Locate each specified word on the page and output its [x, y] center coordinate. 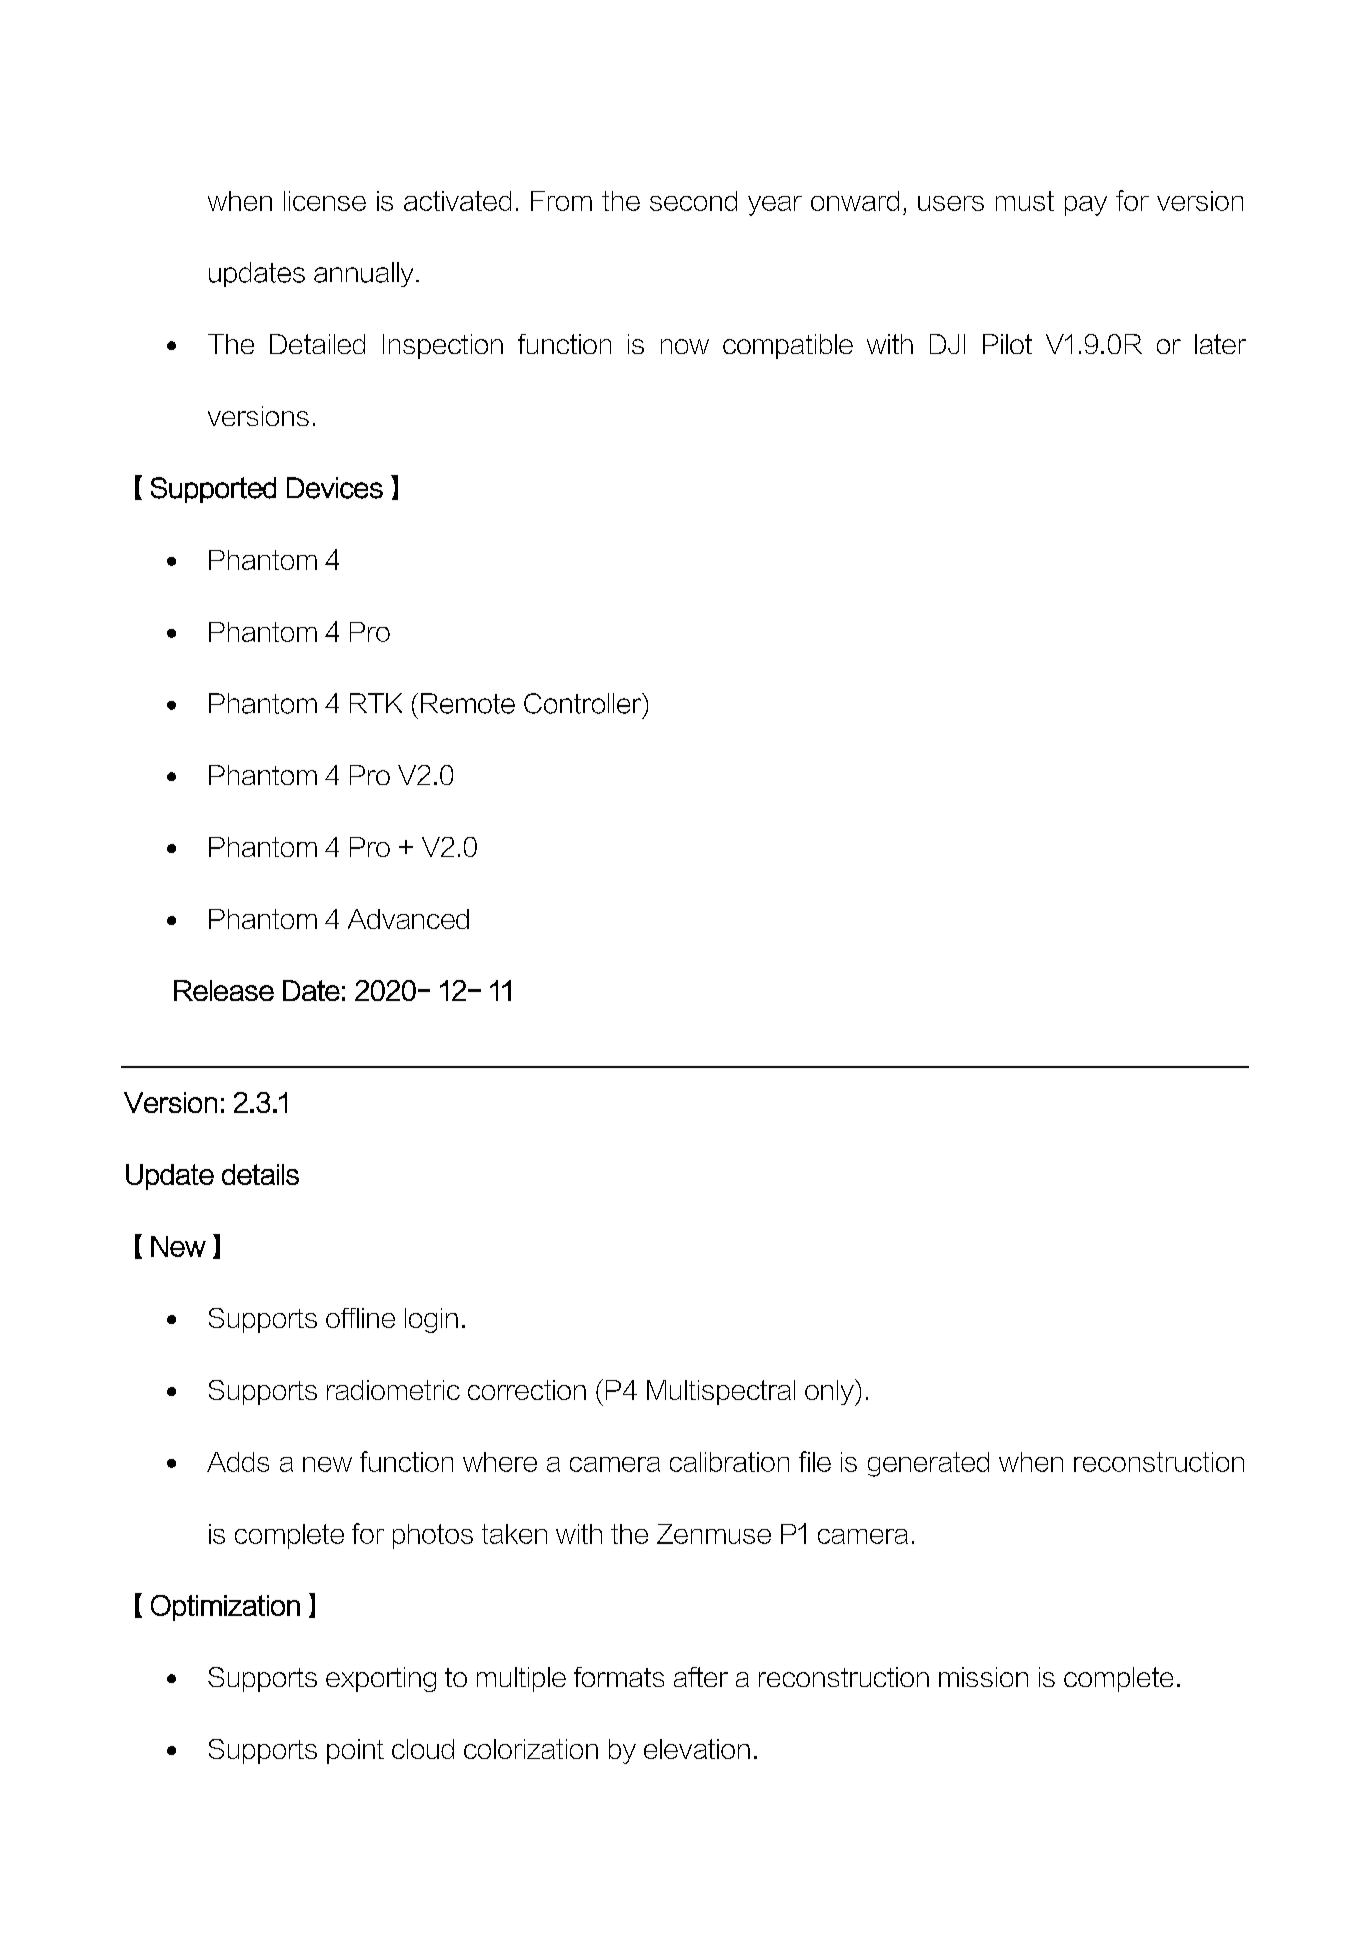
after [701, 1677]
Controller [584, 703]
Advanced [408, 919]
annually [363, 274]
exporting [381, 1679]
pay [1086, 206]
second [693, 201]
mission [983, 1677]
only [830, 1392]
